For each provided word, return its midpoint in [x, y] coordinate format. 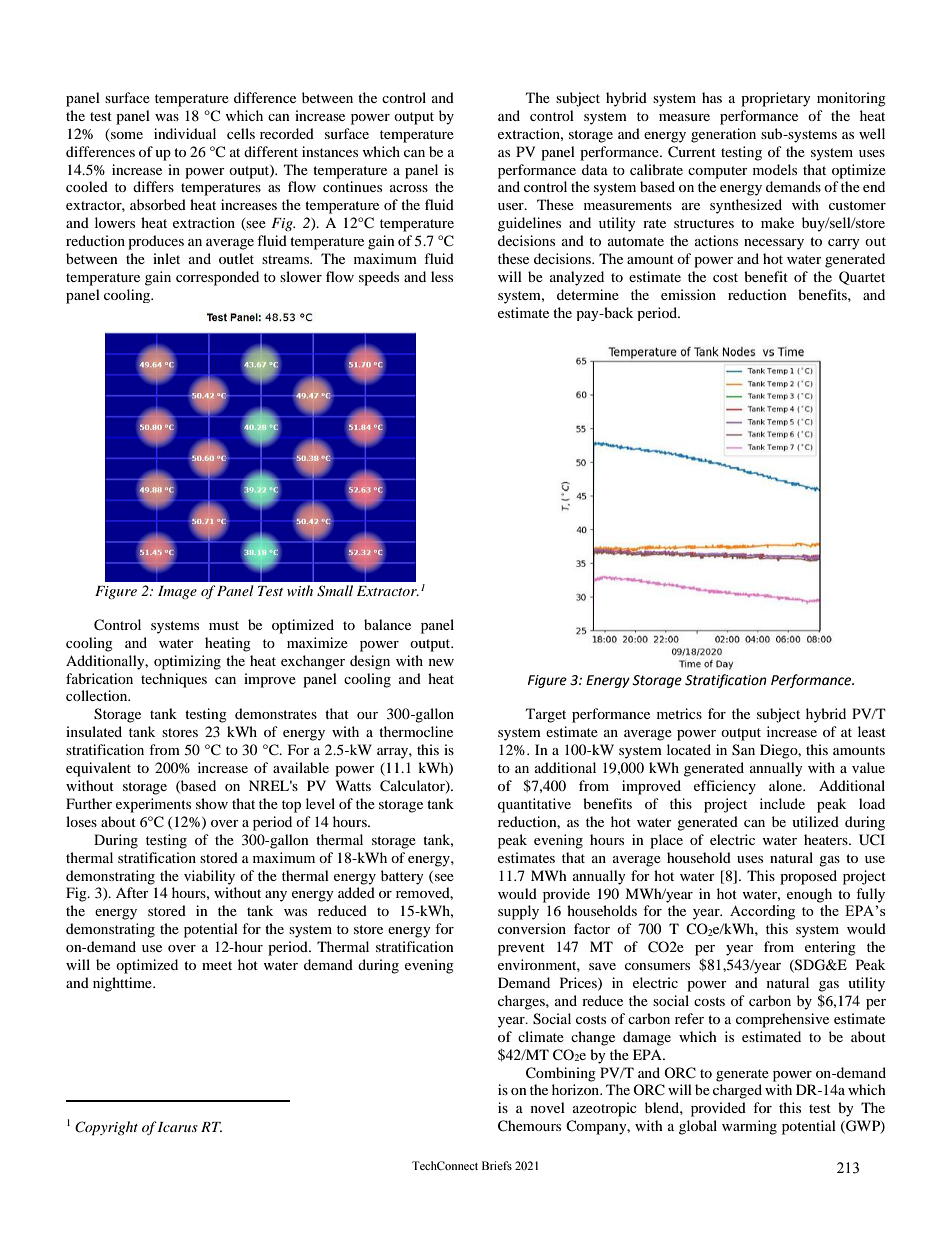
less [442, 276]
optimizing [187, 662]
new [441, 662]
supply [518, 912]
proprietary [776, 99]
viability [209, 877]
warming [749, 1127]
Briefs [497, 1165]
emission [688, 294]
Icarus [178, 1127]
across [409, 188]
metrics [679, 713]
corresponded [217, 278]
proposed [808, 877]
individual [185, 133]
